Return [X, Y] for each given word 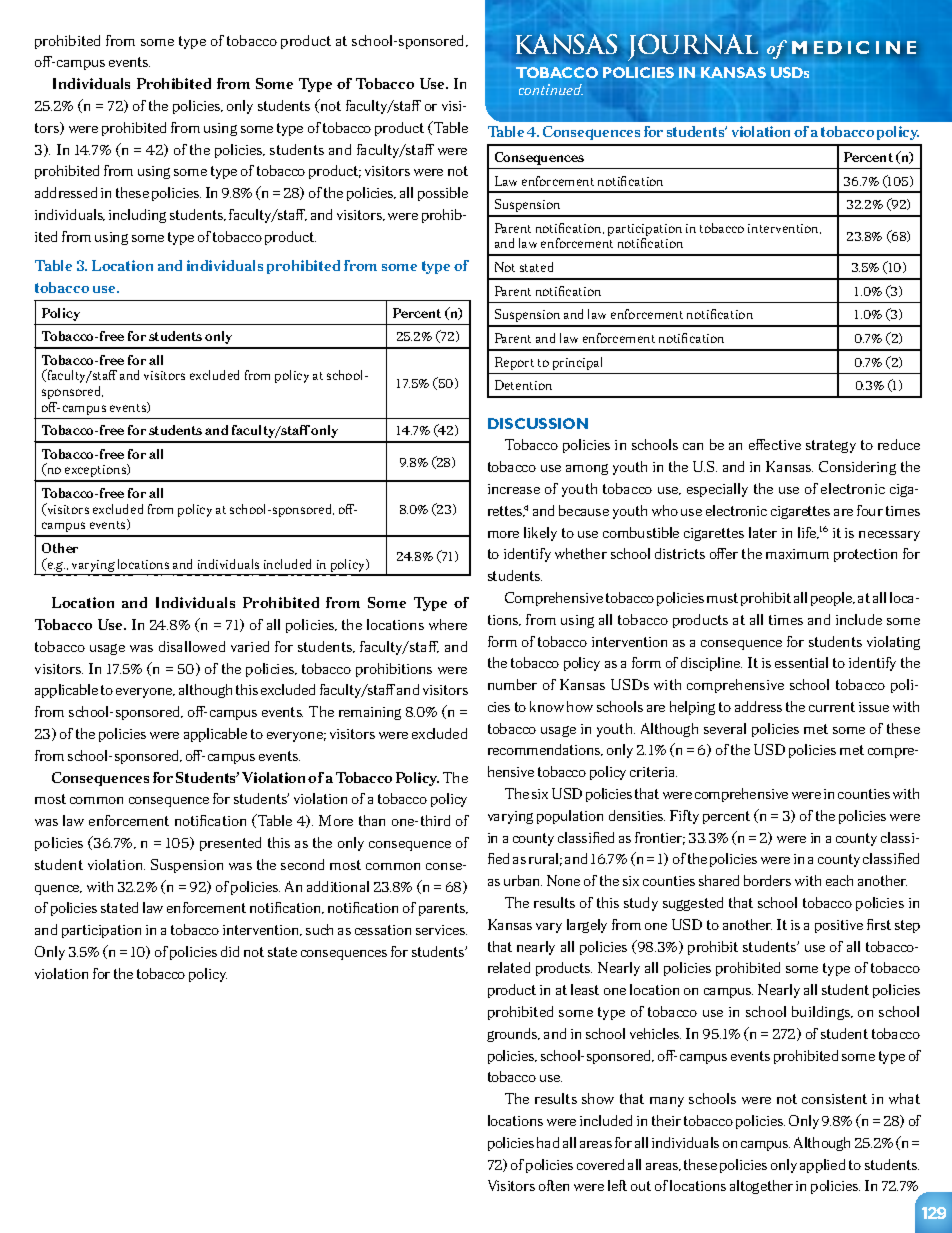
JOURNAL [693, 47]
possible [443, 194]
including [137, 216]
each [839, 880]
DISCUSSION [538, 423]
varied [250, 646]
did [230, 951]
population [570, 817]
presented [230, 844]
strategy [831, 446]
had [548, 1142]
